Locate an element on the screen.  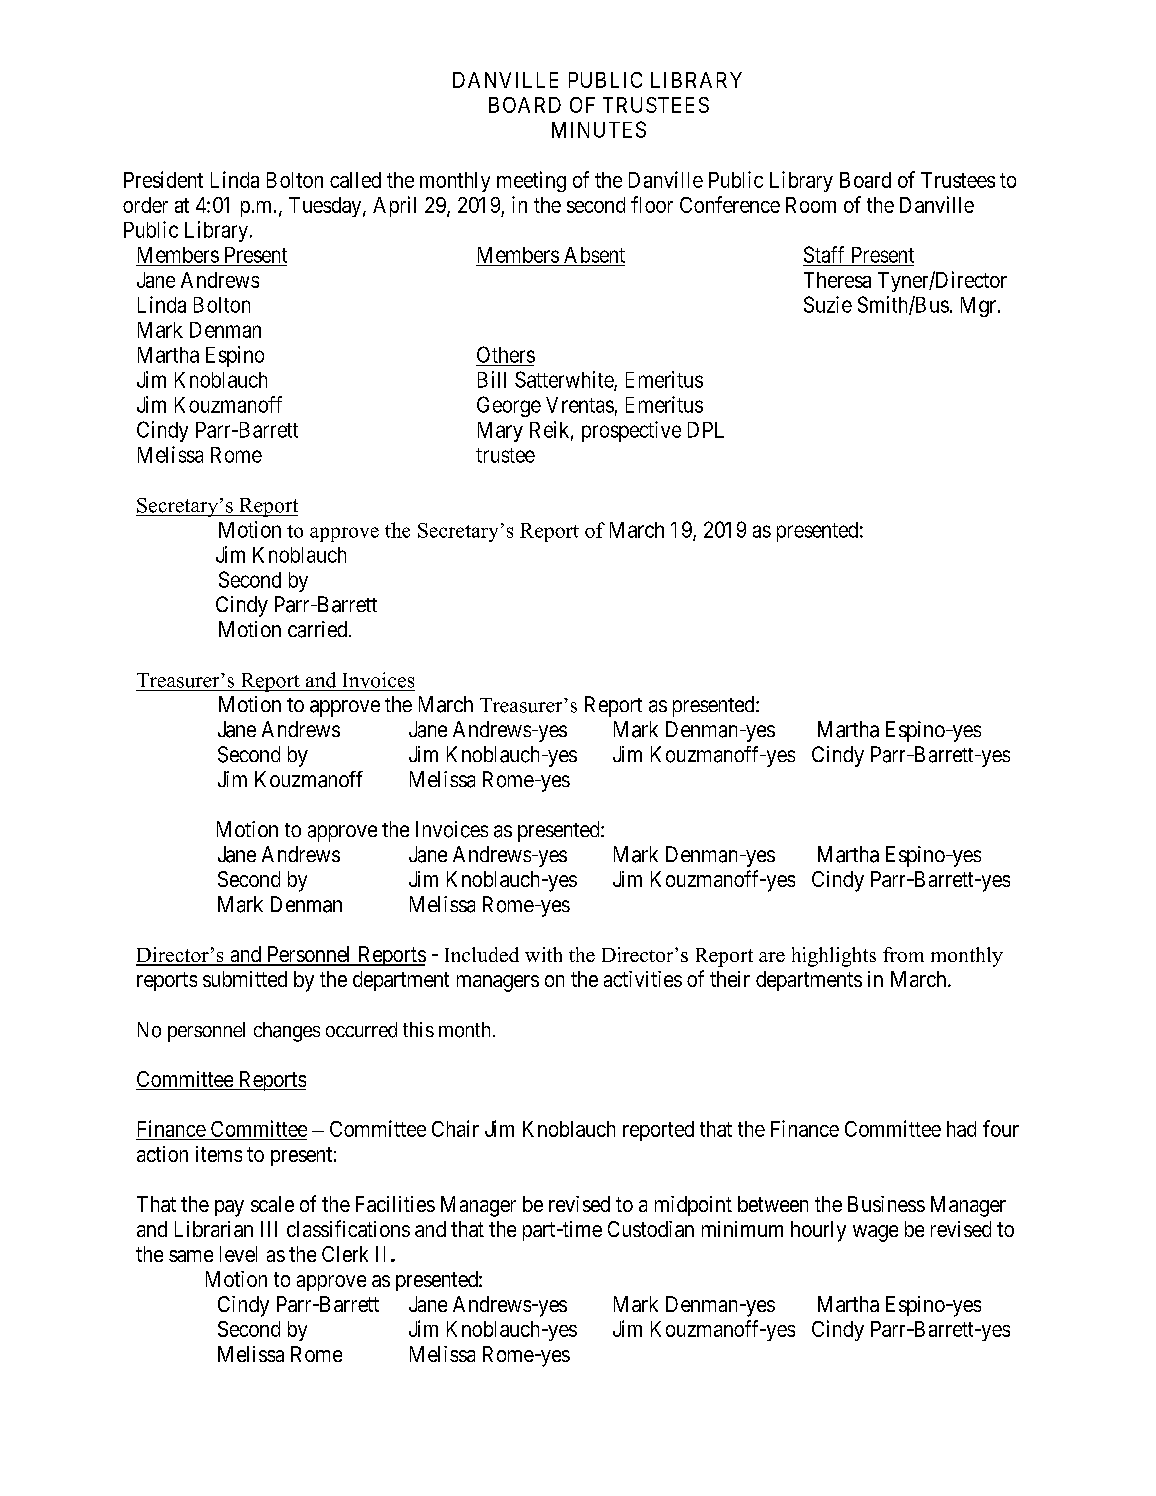
carried is located at coordinates (319, 629).
